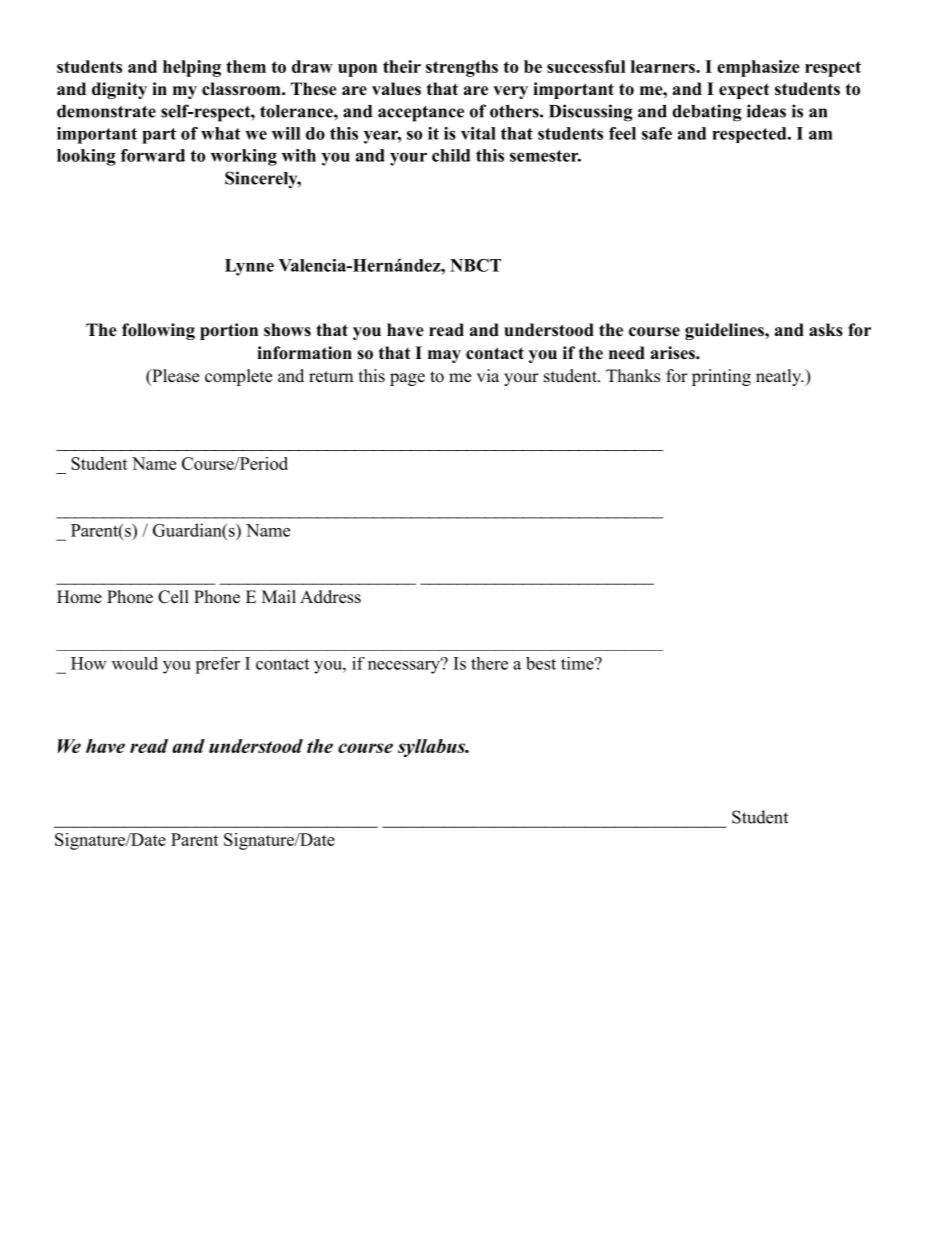 This screenshot has width=952, height=1233. I want to click on helping, so click(192, 68).
